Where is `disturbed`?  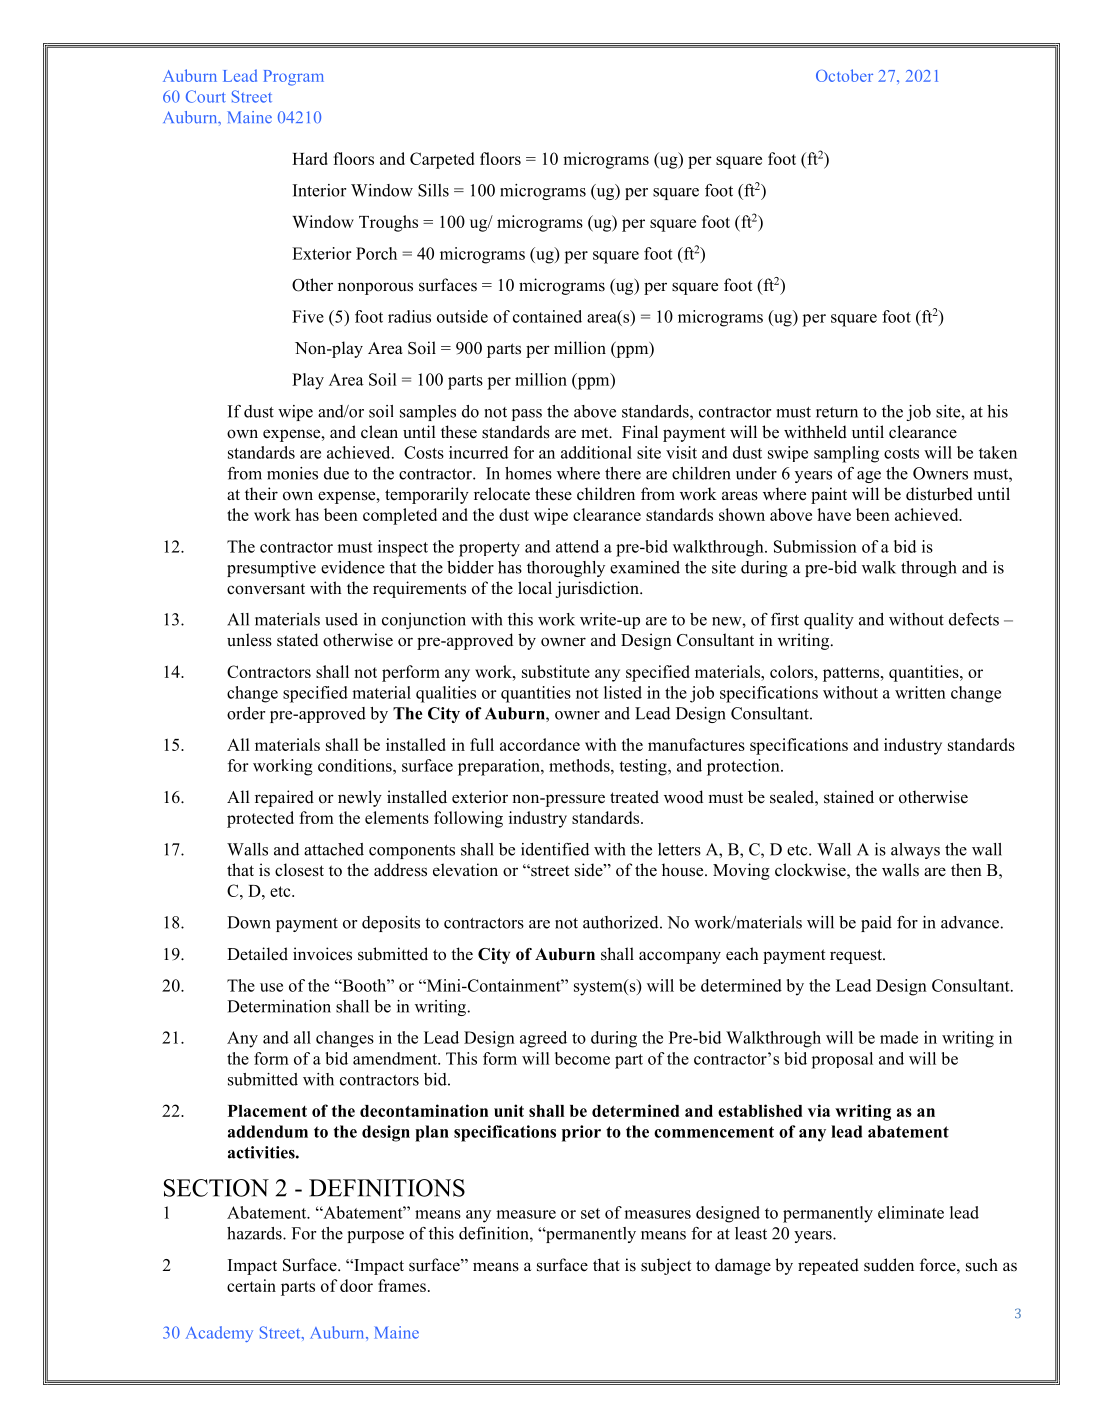
disturbed is located at coordinates (939, 494).
